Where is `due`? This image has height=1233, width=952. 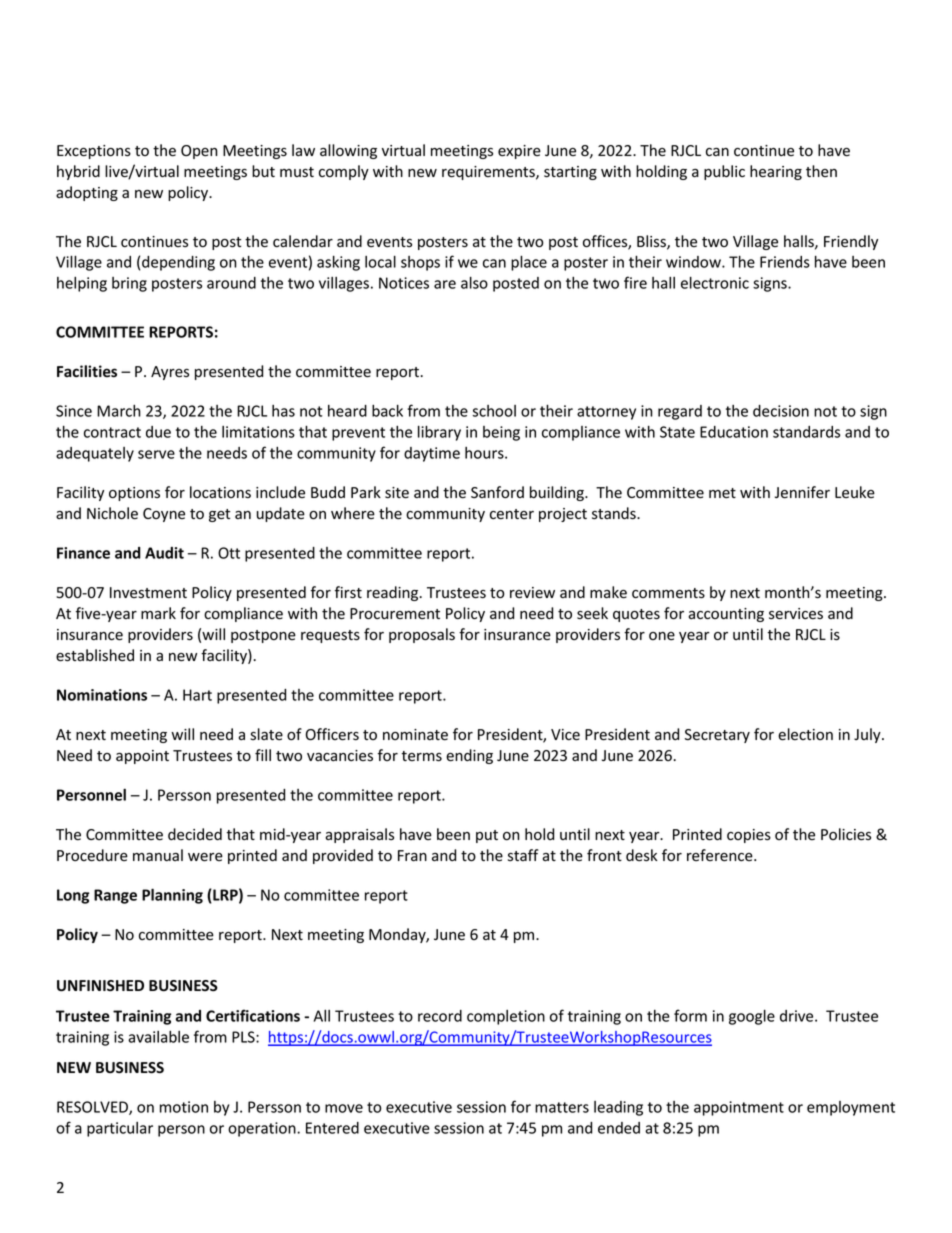 due is located at coordinates (158, 432).
